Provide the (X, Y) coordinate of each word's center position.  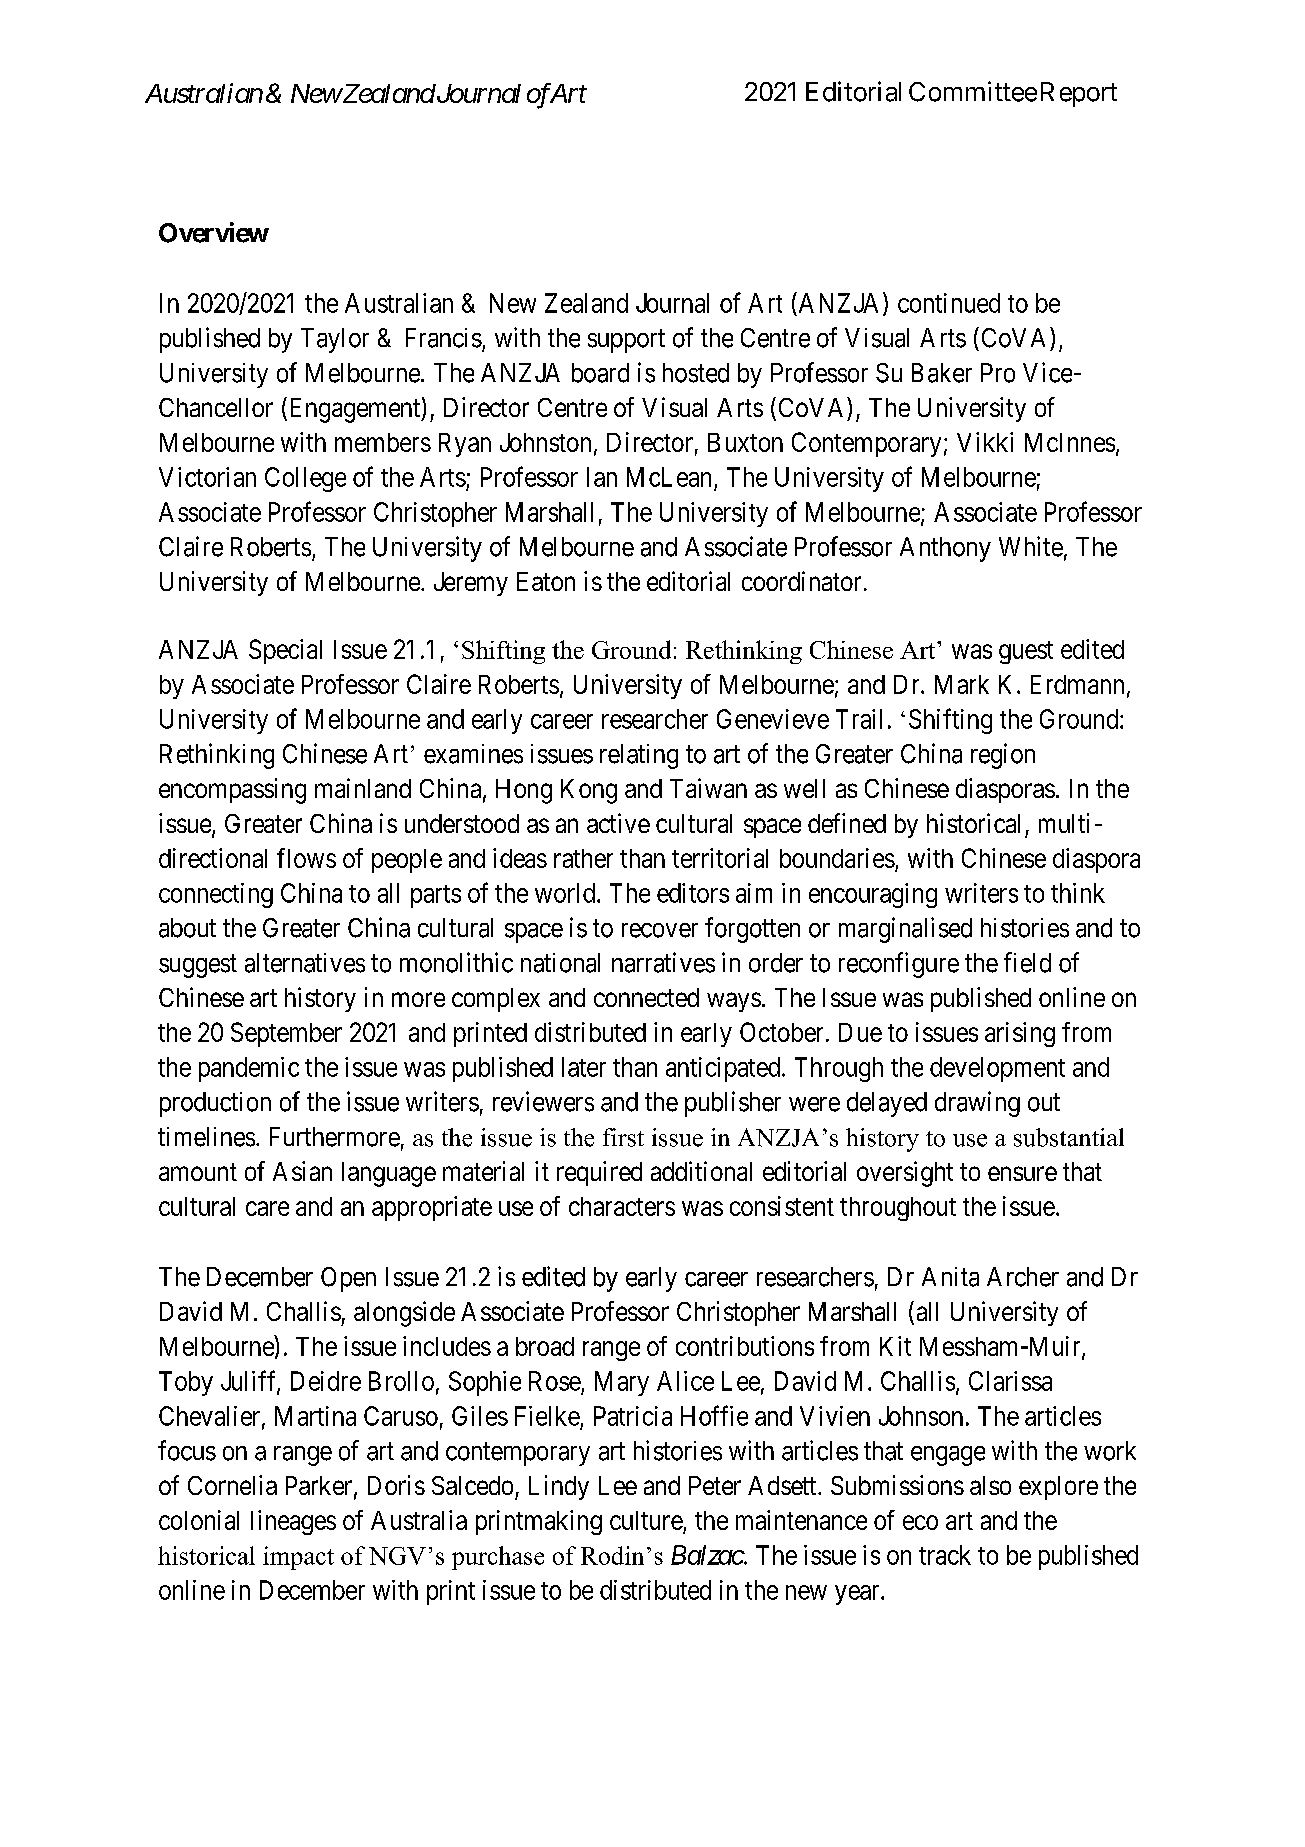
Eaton (546, 581)
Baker (942, 373)
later (584, 1067)
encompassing (232, 791)
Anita (950, 1277)
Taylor (335, 340)
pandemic (249, 1069)
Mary (622, 1383)
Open (348, 1279)
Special (285, 651)
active (618, 823)
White (1031, 546)
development (997, 1069)
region (1003, 756)
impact (298, 1558)
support (626, 341)
